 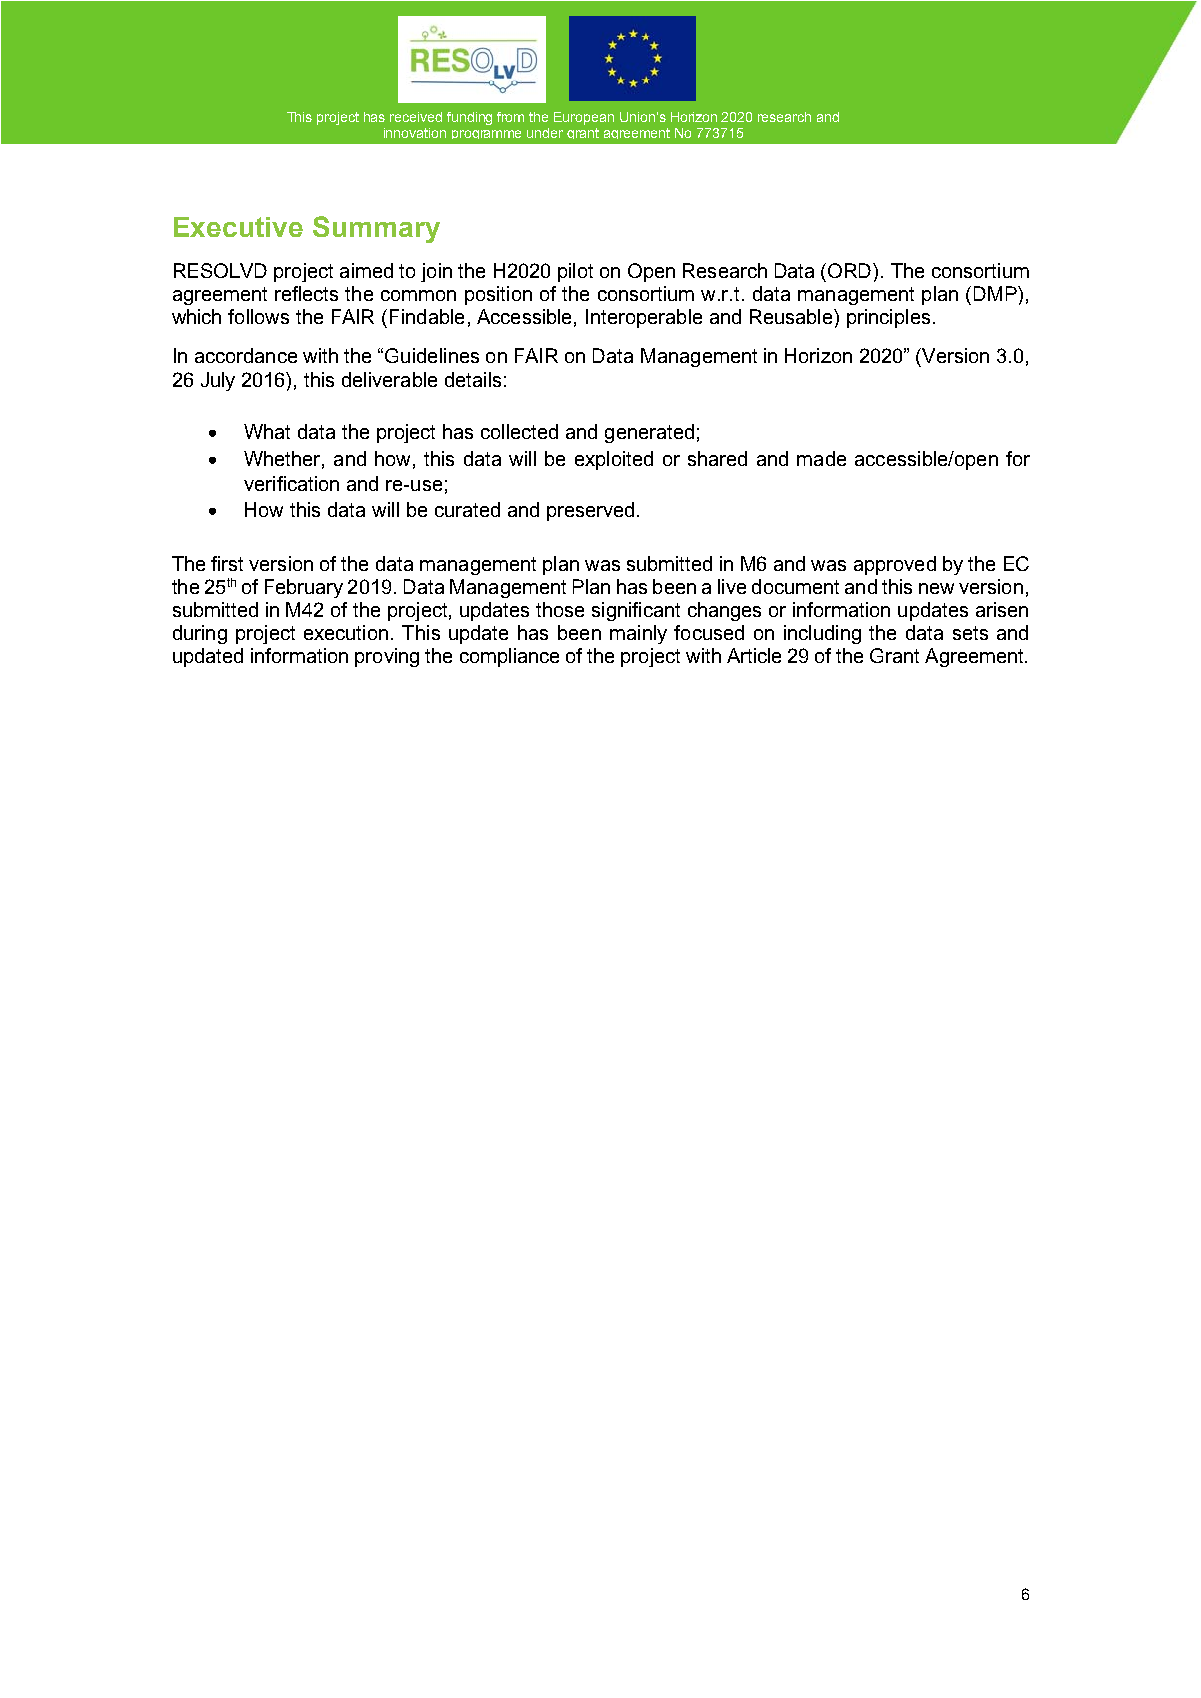 What do you see at coordinates (584, 118) in the document?
I see `European` at bounding box center [584, 118].
